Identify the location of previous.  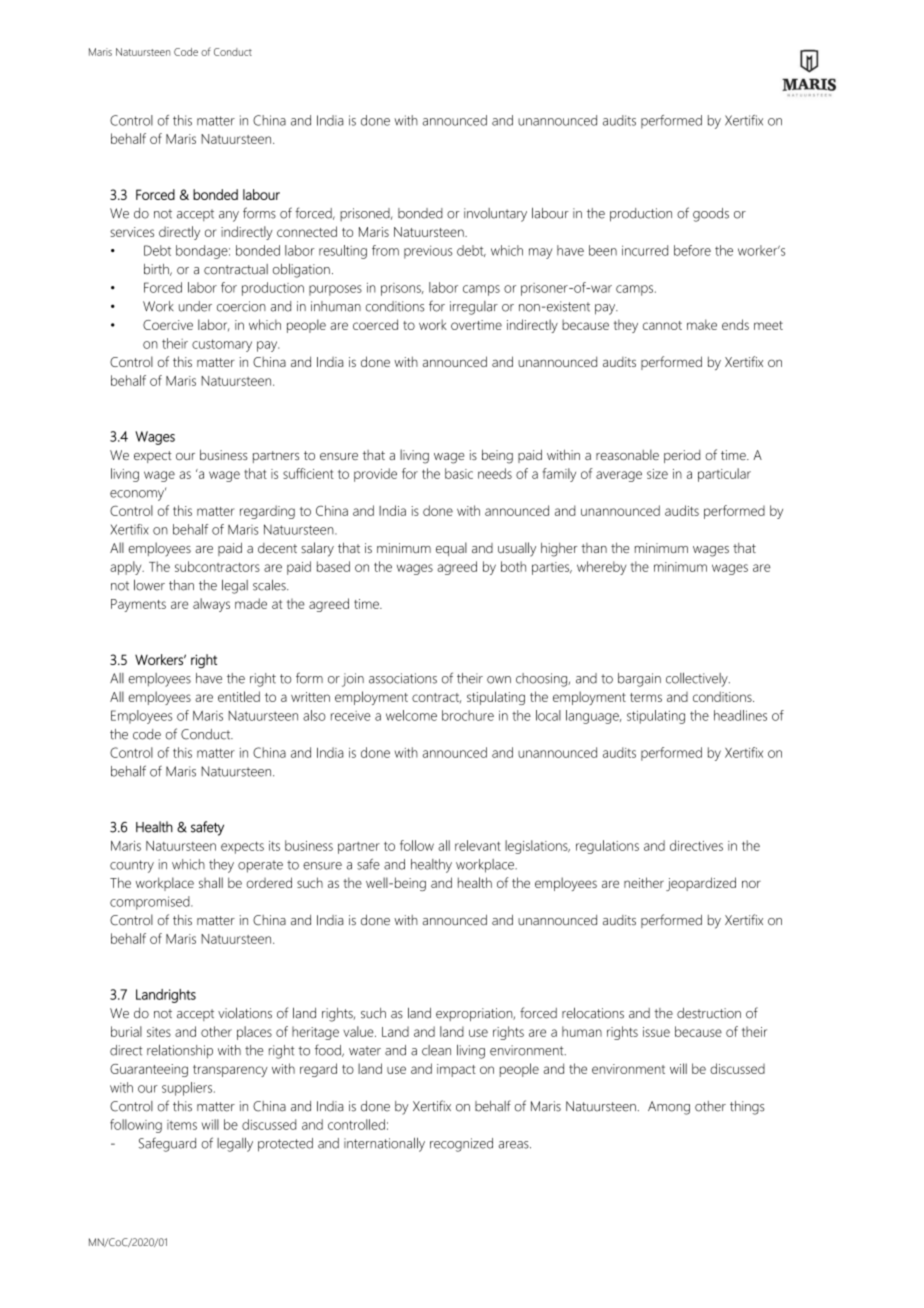
(428, 252).
